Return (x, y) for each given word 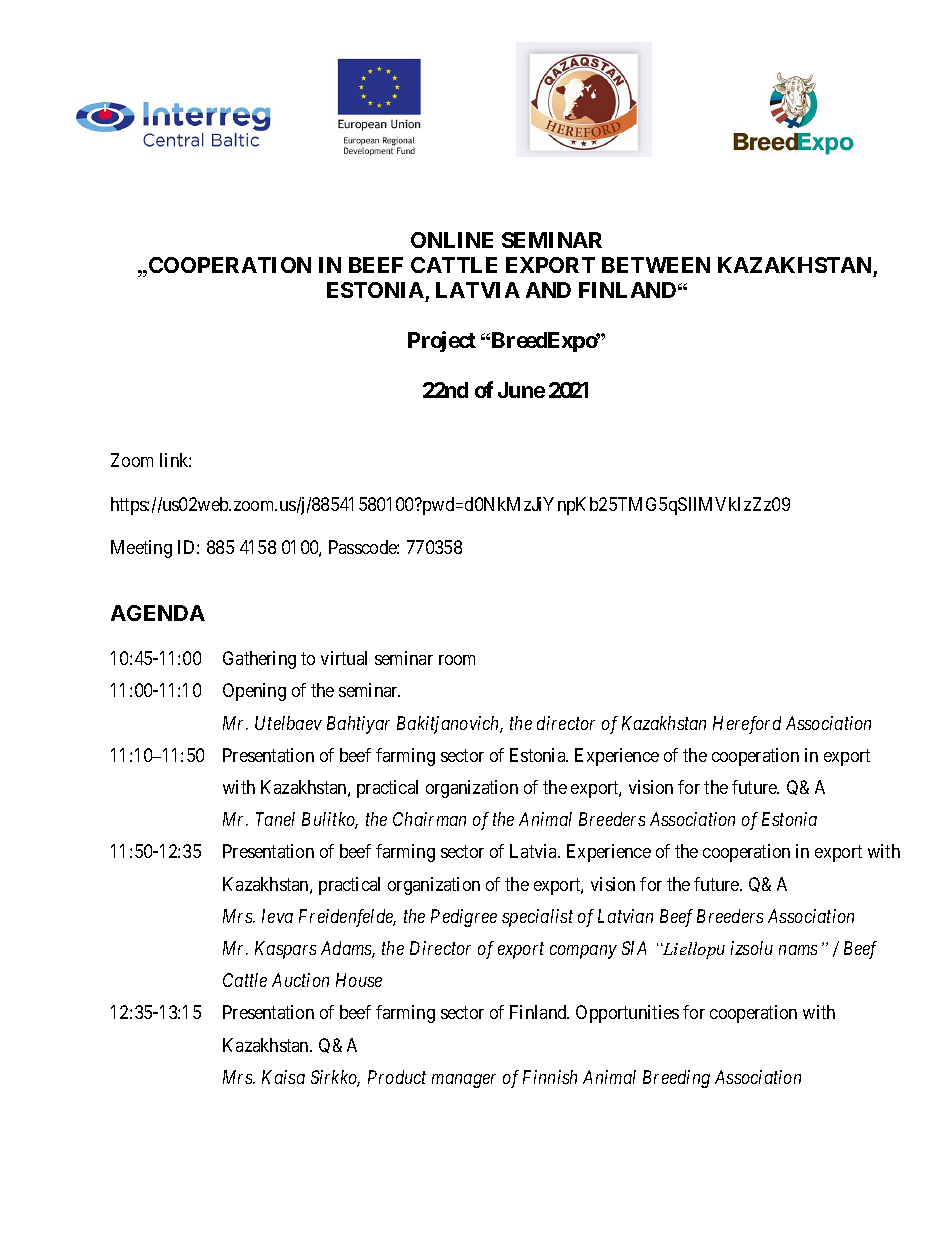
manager (464, 1081)
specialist (537, 918)
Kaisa (283, 1077)
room (457, 660)
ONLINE (452, 240)
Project (442, 341)
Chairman (429, 819)
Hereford (747, 725)
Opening (254, 692)
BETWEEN (656, 265)
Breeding (676, 1079)
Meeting (141, 549)
